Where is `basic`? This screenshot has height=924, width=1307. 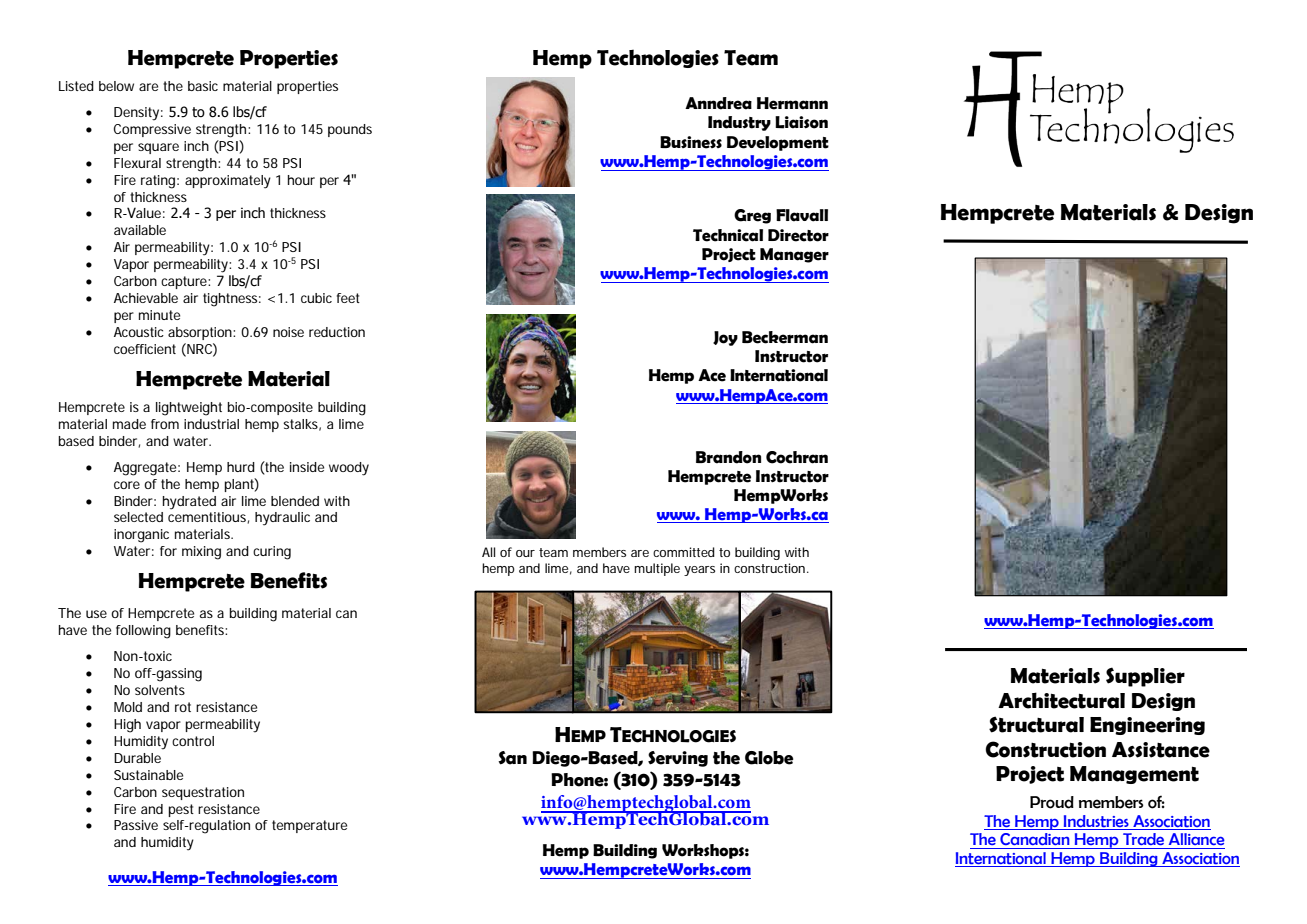 basic is located at coordinates (203, 86).
